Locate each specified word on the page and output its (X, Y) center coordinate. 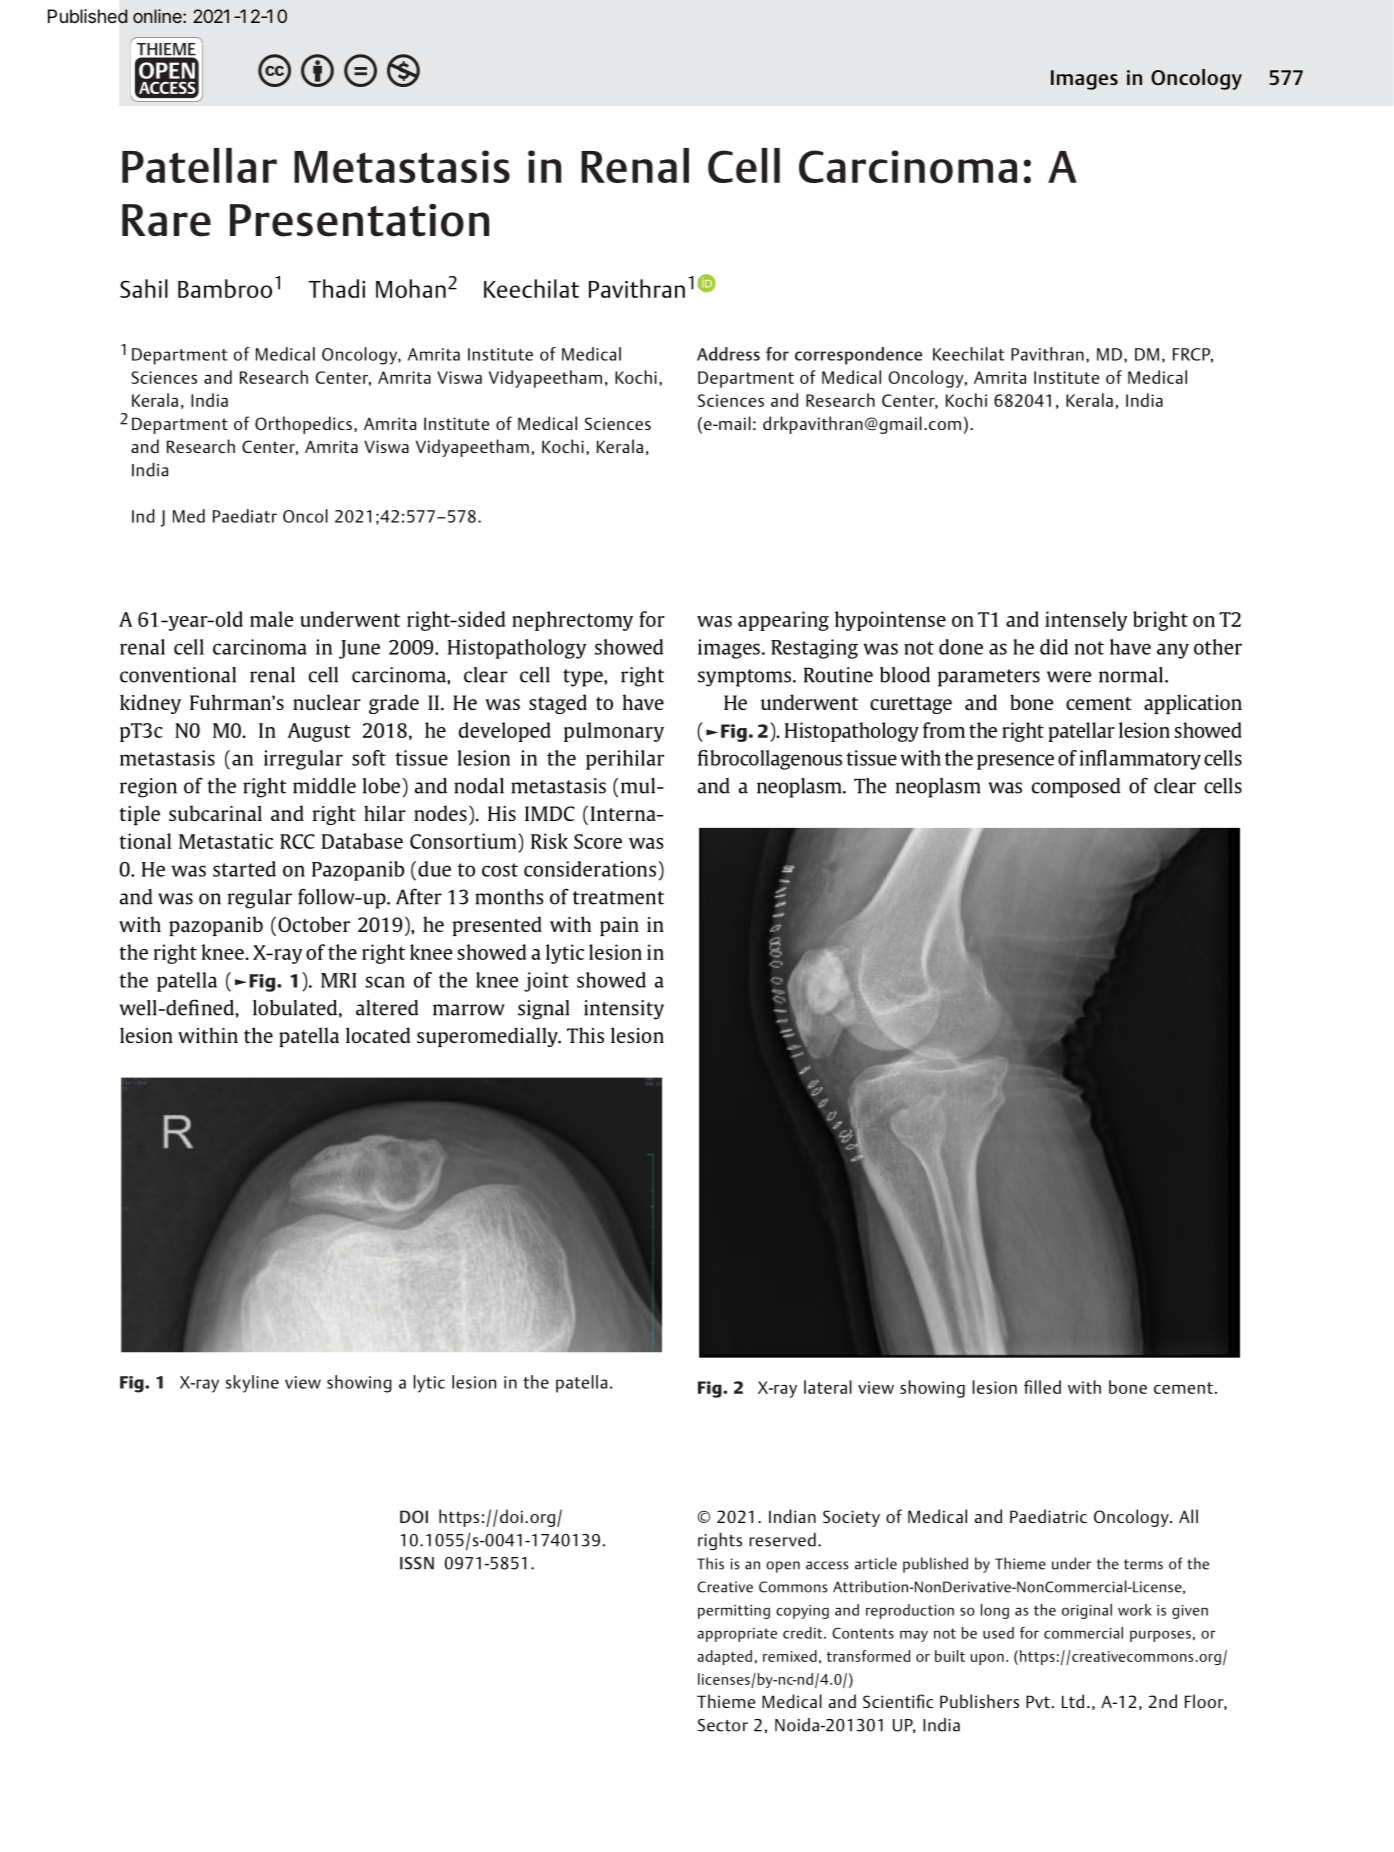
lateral (828, 1387)
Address (728, 354)
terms (1143, 1564)
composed (1076, 788)
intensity (624, 1010)
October (314, 924)
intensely (1086, 621)
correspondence (858, 356)
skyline (252, 1384)
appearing (783, 621)
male (272, 619)
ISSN (417, 1563)
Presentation (359, 220)
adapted (724, 1657)
